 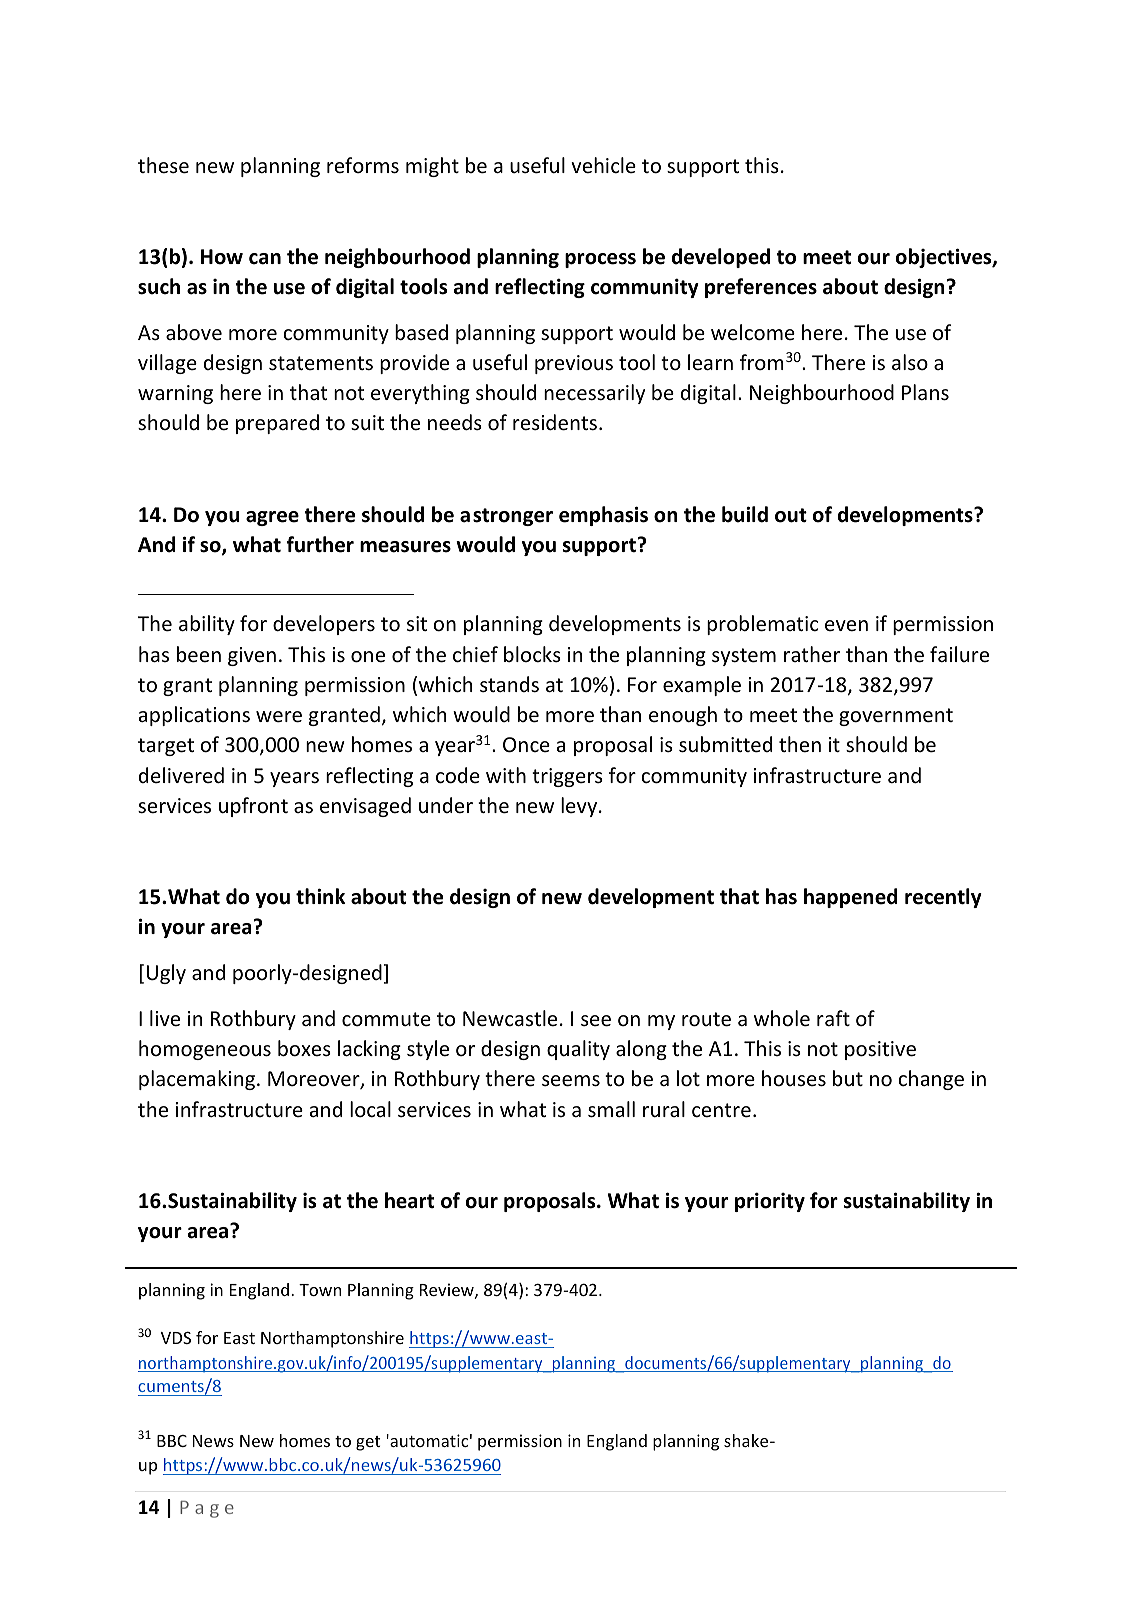 I want to click on preferences, so click(x=761, y=288).
